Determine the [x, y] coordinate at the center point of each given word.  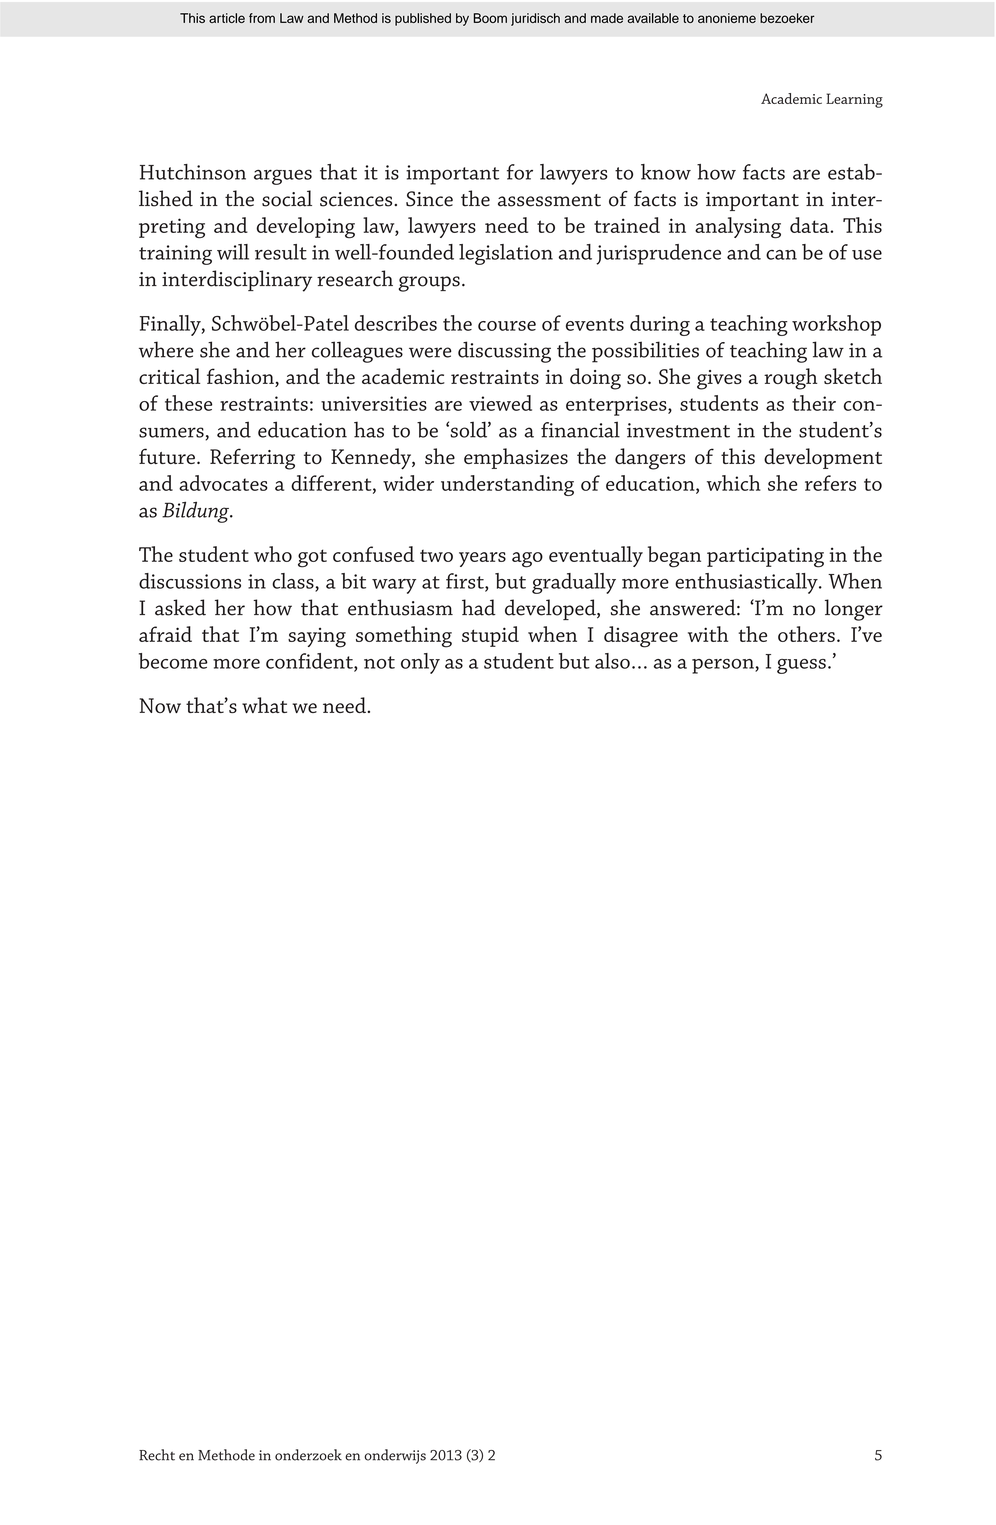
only [420, 663]
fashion [241, 377]
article [227, 18]
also [612, 661]
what [264, 705]
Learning [854, 100]
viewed [500, 403]
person [724, 666]
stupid [490, 636]
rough [790, 379]
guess [801, 666]
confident [310, 662]
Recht [157, 1455]
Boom [490, 18]
